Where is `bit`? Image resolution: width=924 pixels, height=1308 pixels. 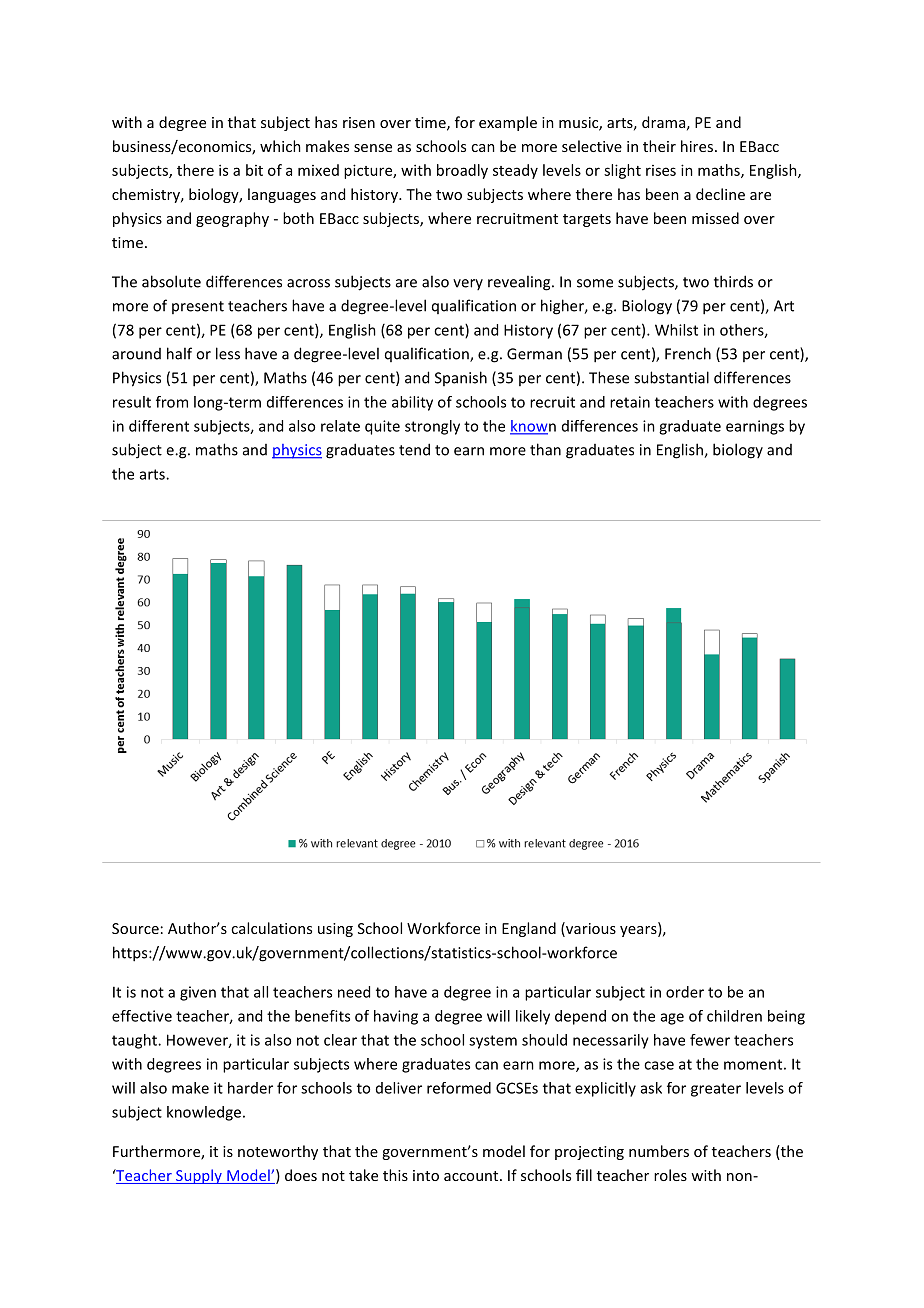
bit is located at coordinates (254, 170).
